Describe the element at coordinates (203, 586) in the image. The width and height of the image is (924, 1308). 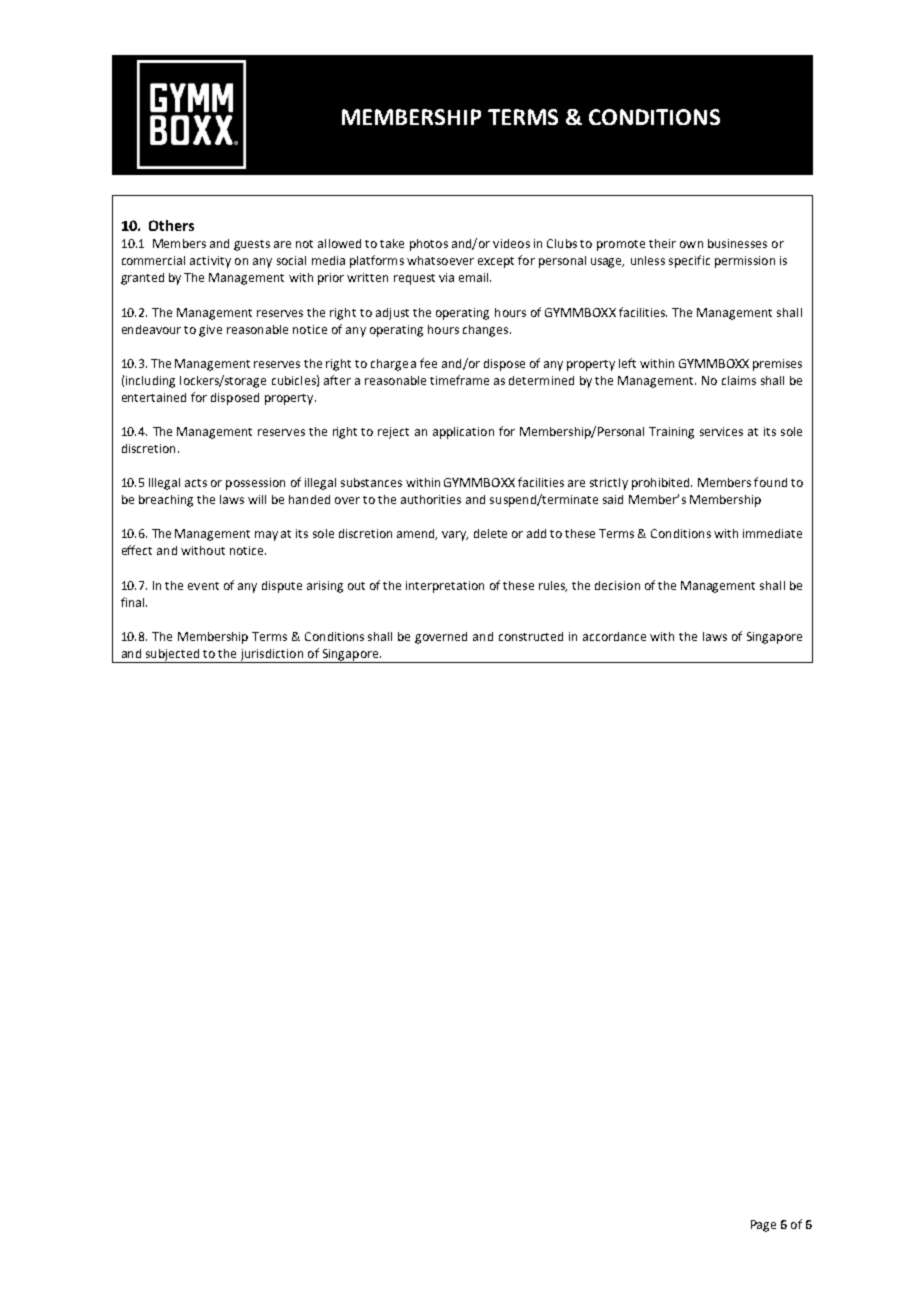
I see `event` at that location.
